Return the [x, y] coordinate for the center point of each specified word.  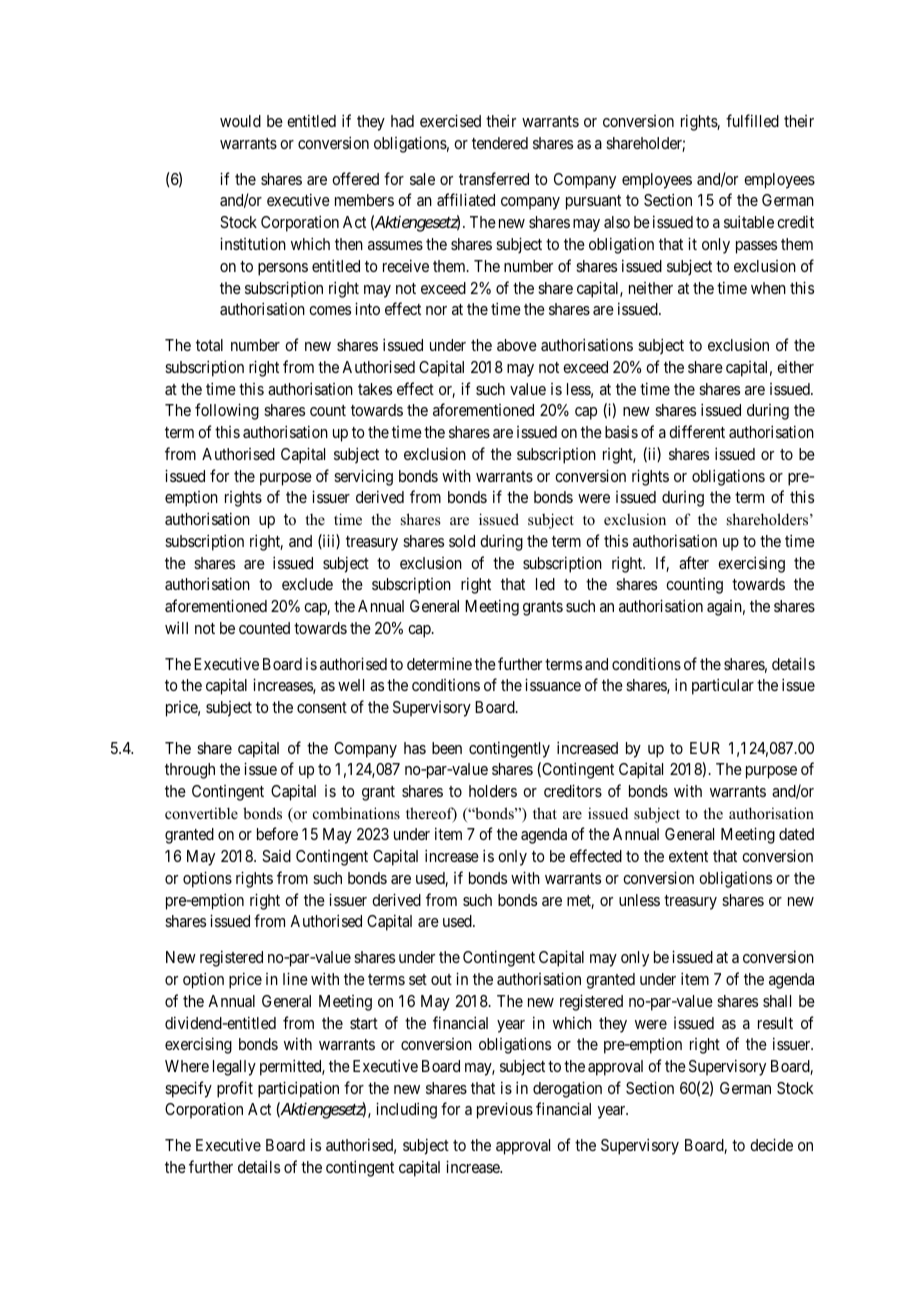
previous [505, 1110]
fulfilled [752, 120]
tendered [500, 143]
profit [235, 1089]
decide [771, 1144]
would [240, 121]
